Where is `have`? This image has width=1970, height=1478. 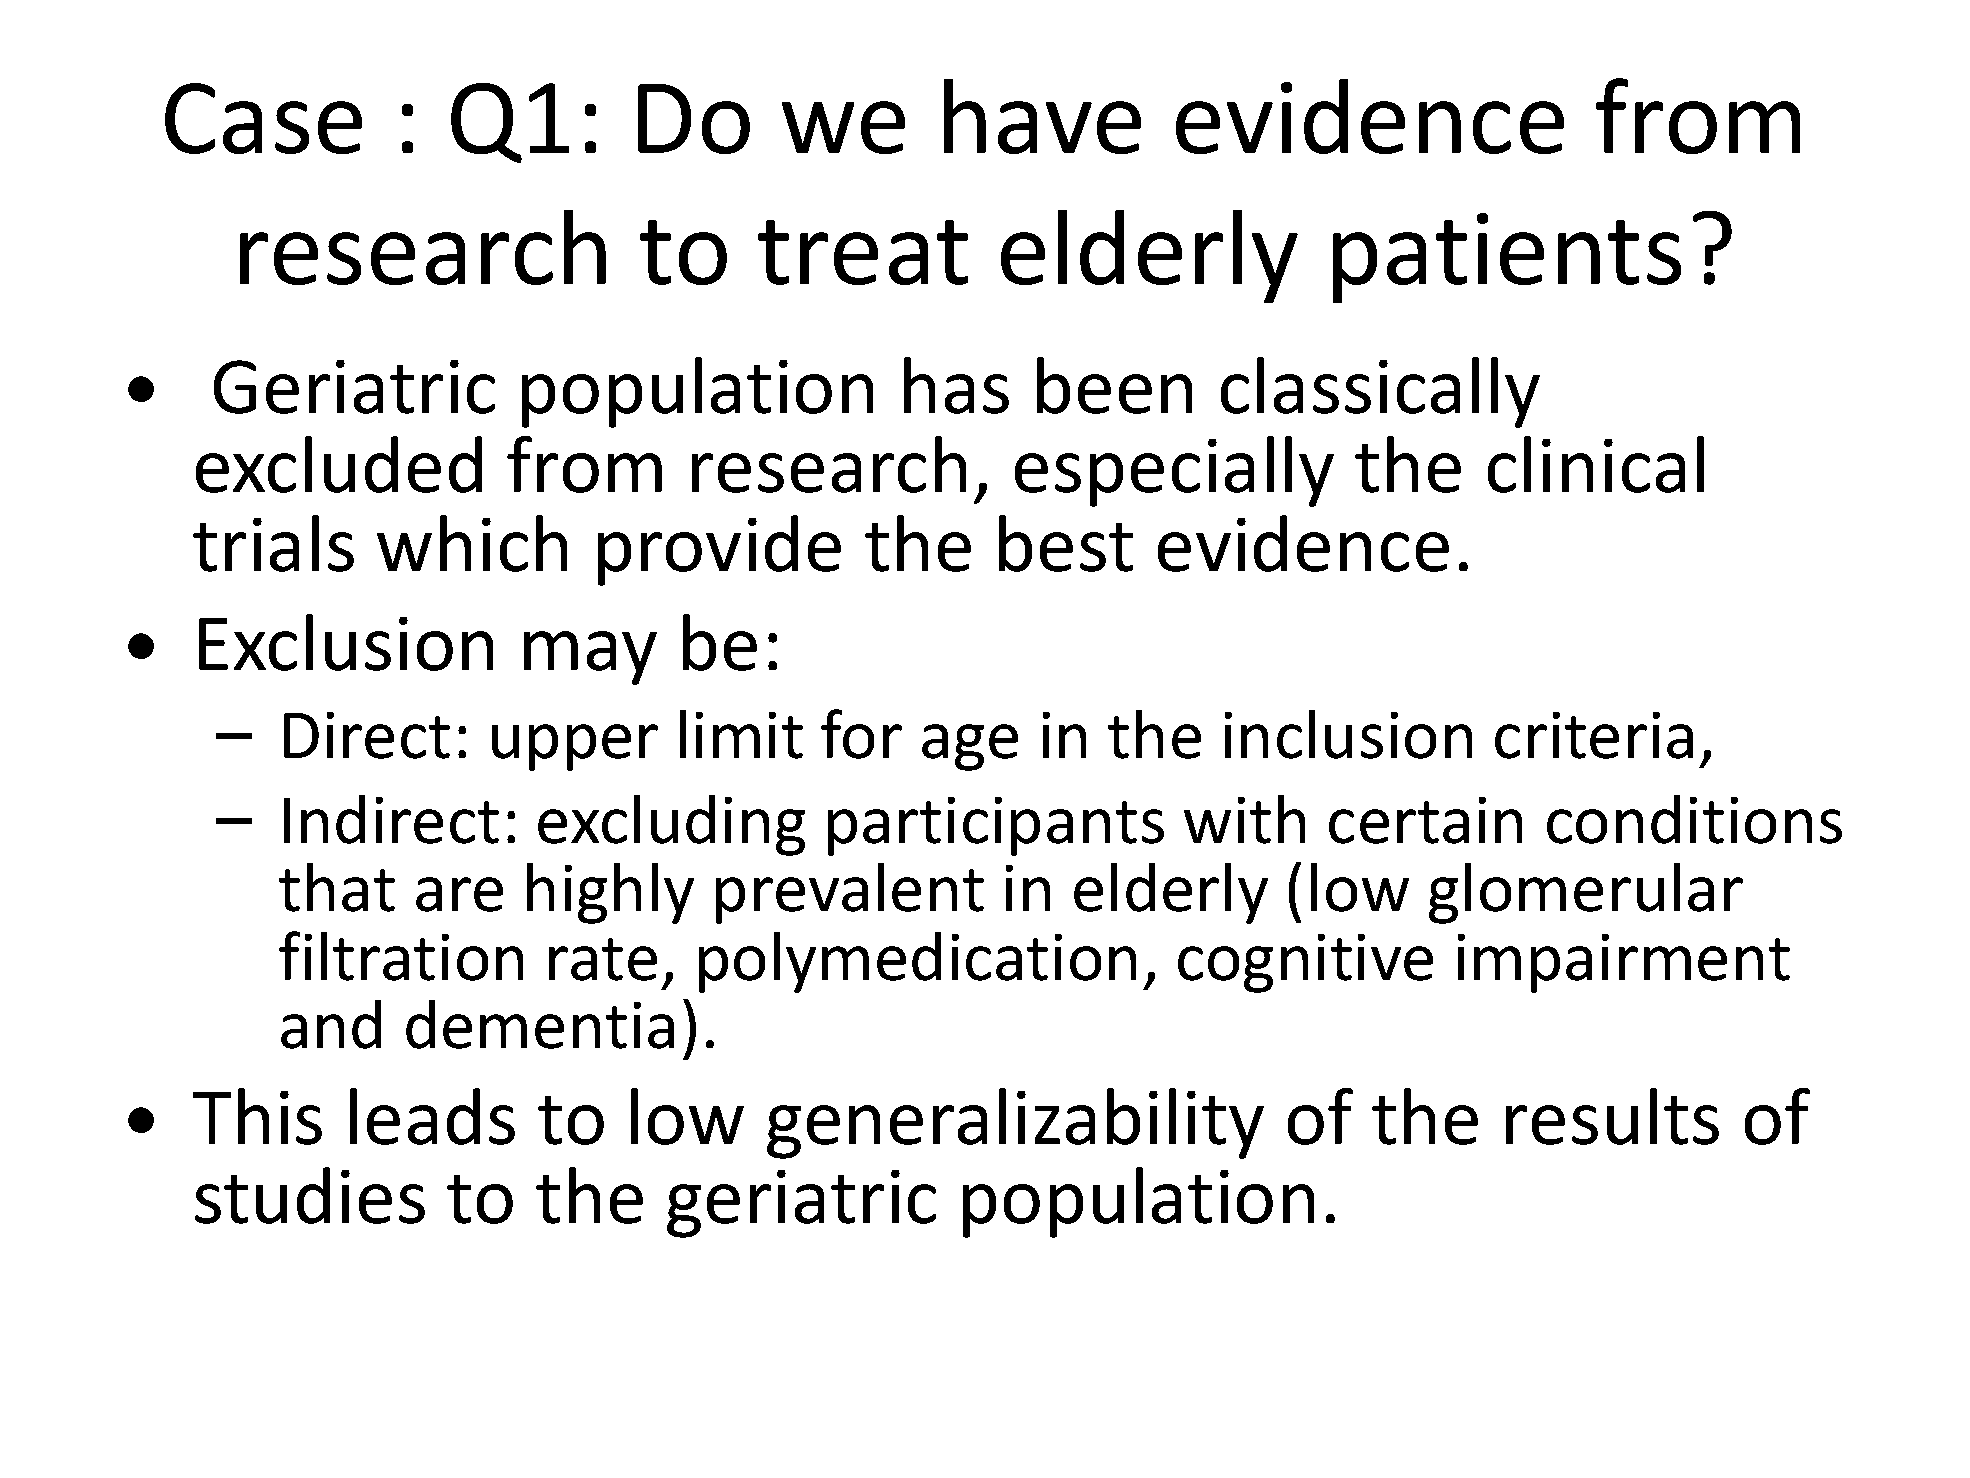 have is located at coordinates (1042, 116).
